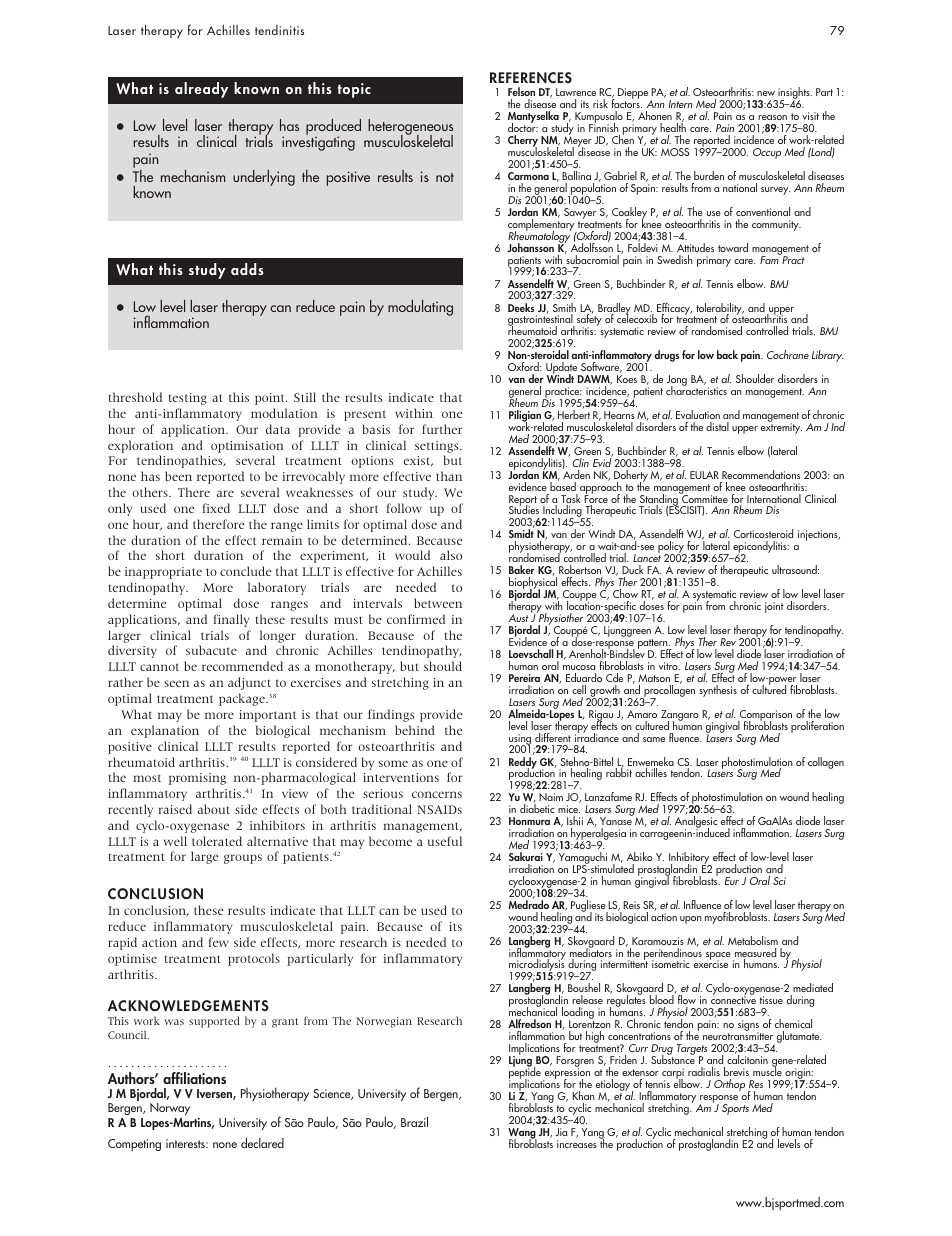 The height and width of the image is (1236, 952). What do you see at coordinates (531, 77) in the image?
I see `REFERENCES` at bounding box center [531, 77].
